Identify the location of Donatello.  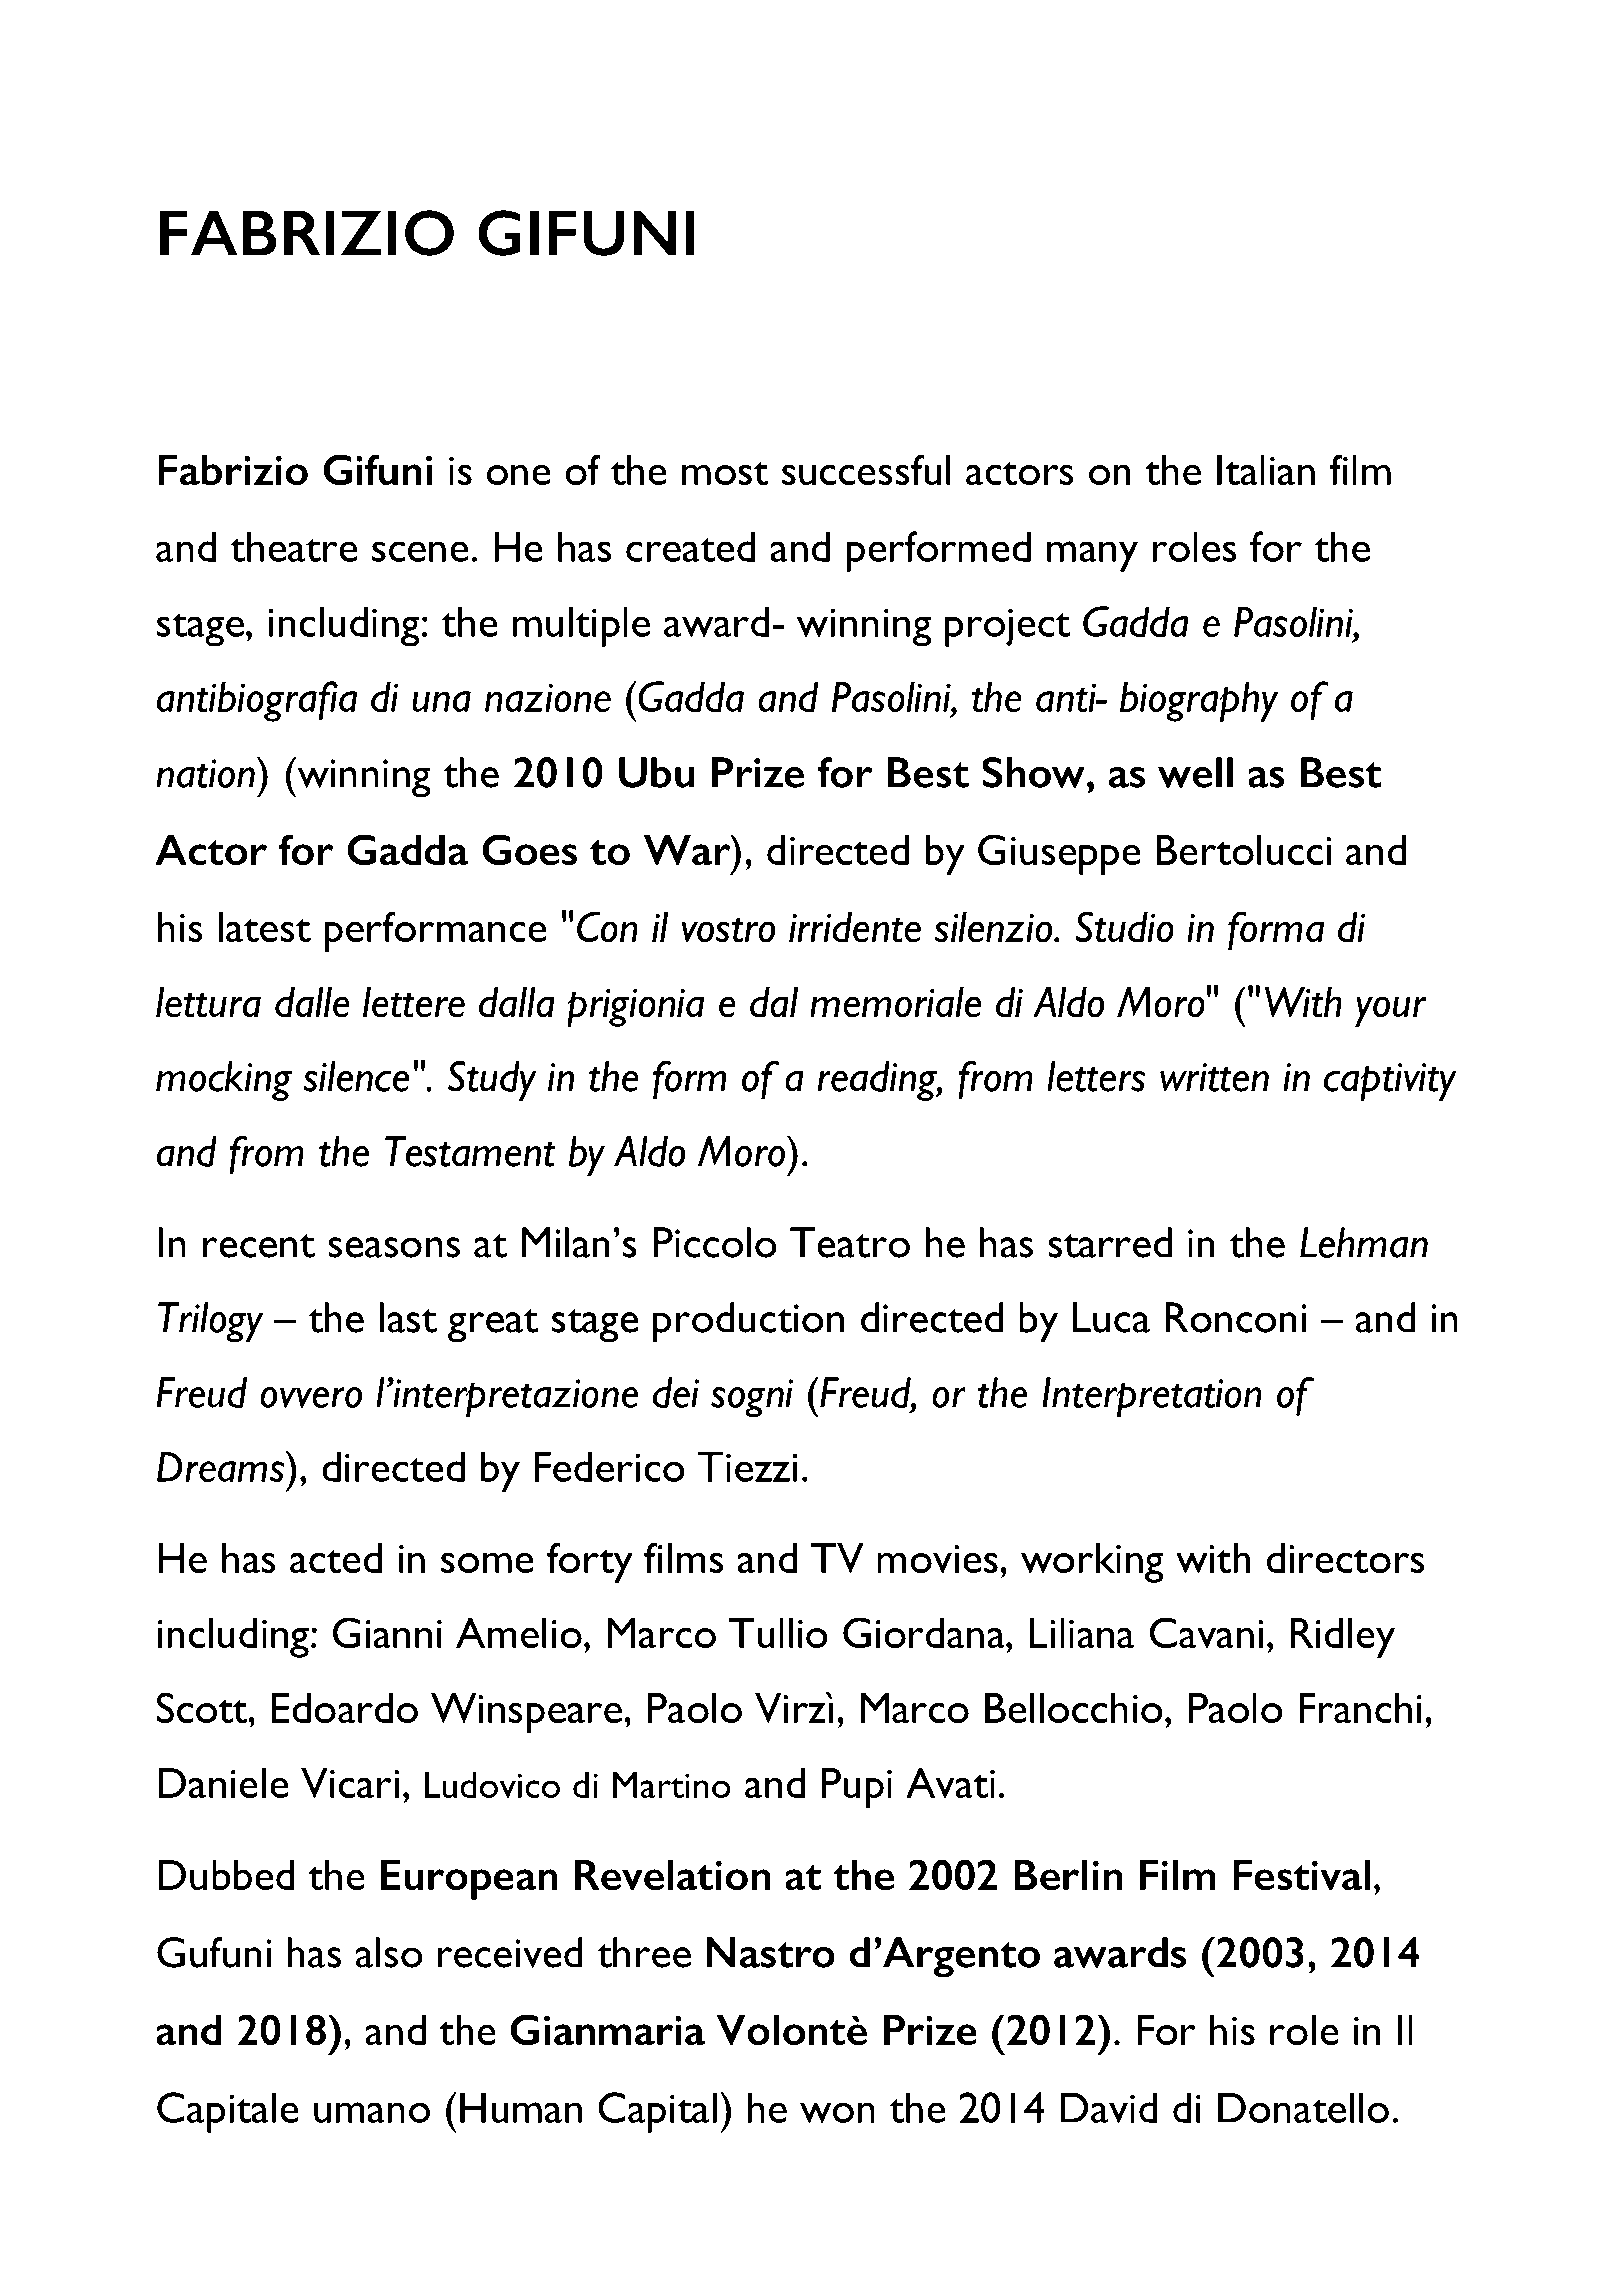
(1303, 2107).
